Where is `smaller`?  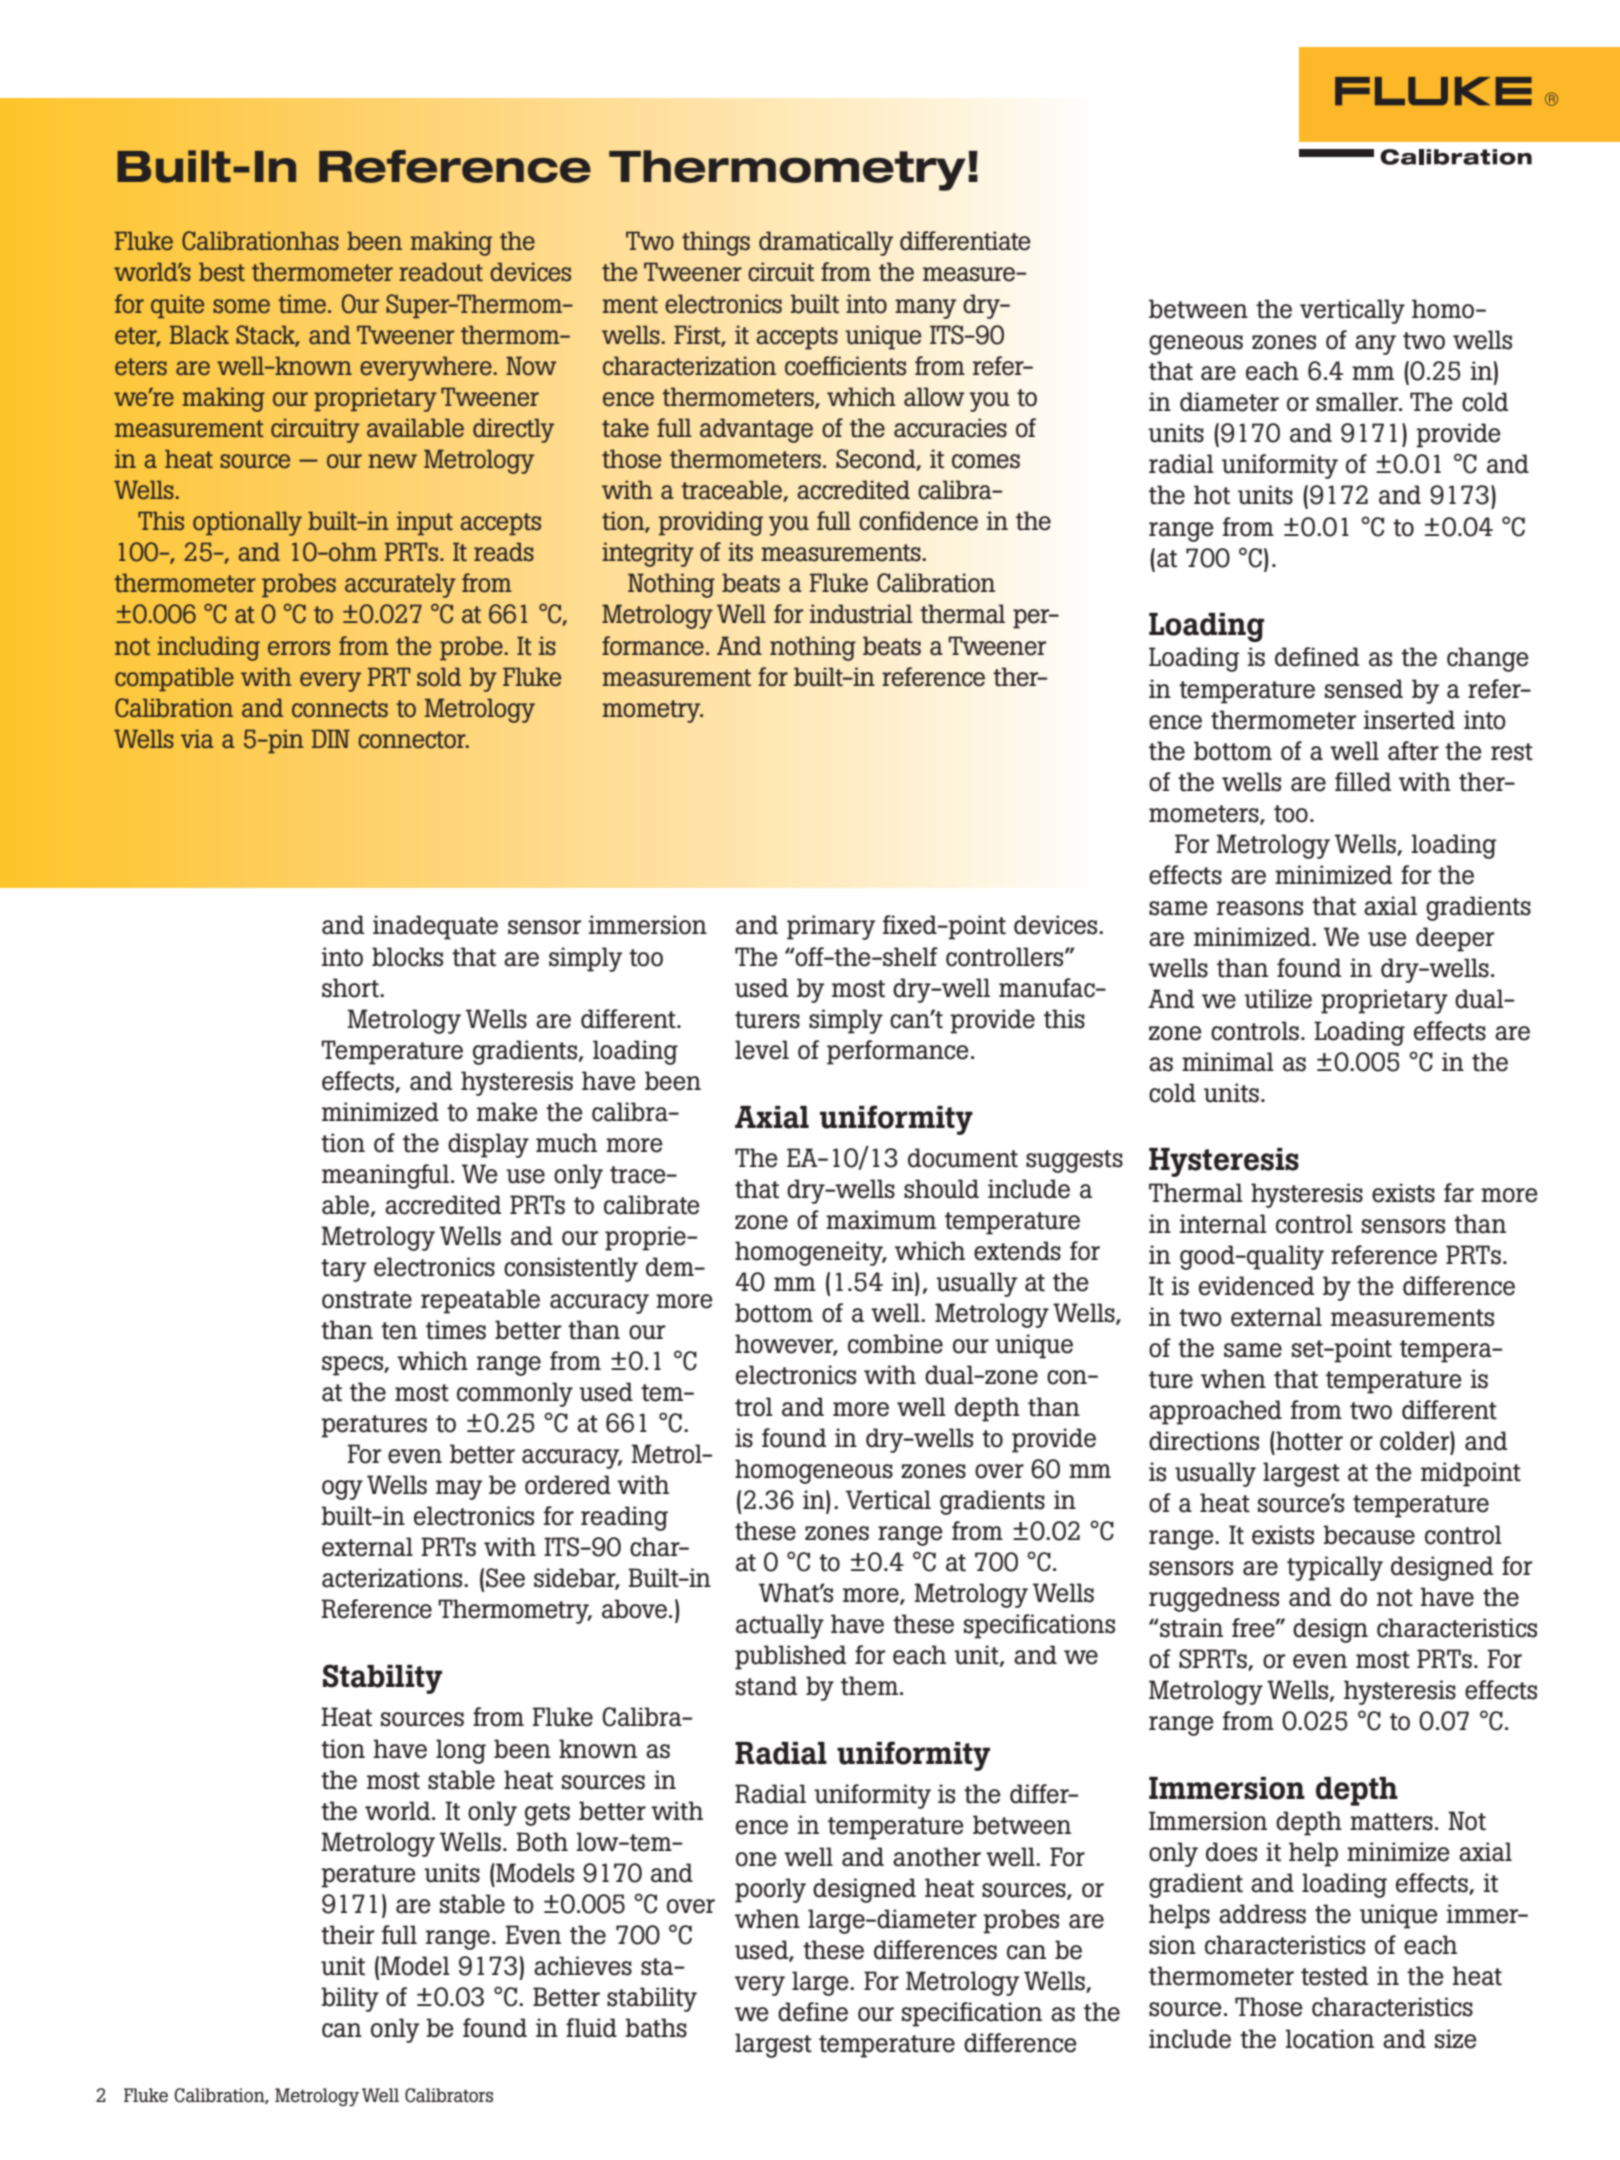
smaller is located at coordinates (1358, 402).
